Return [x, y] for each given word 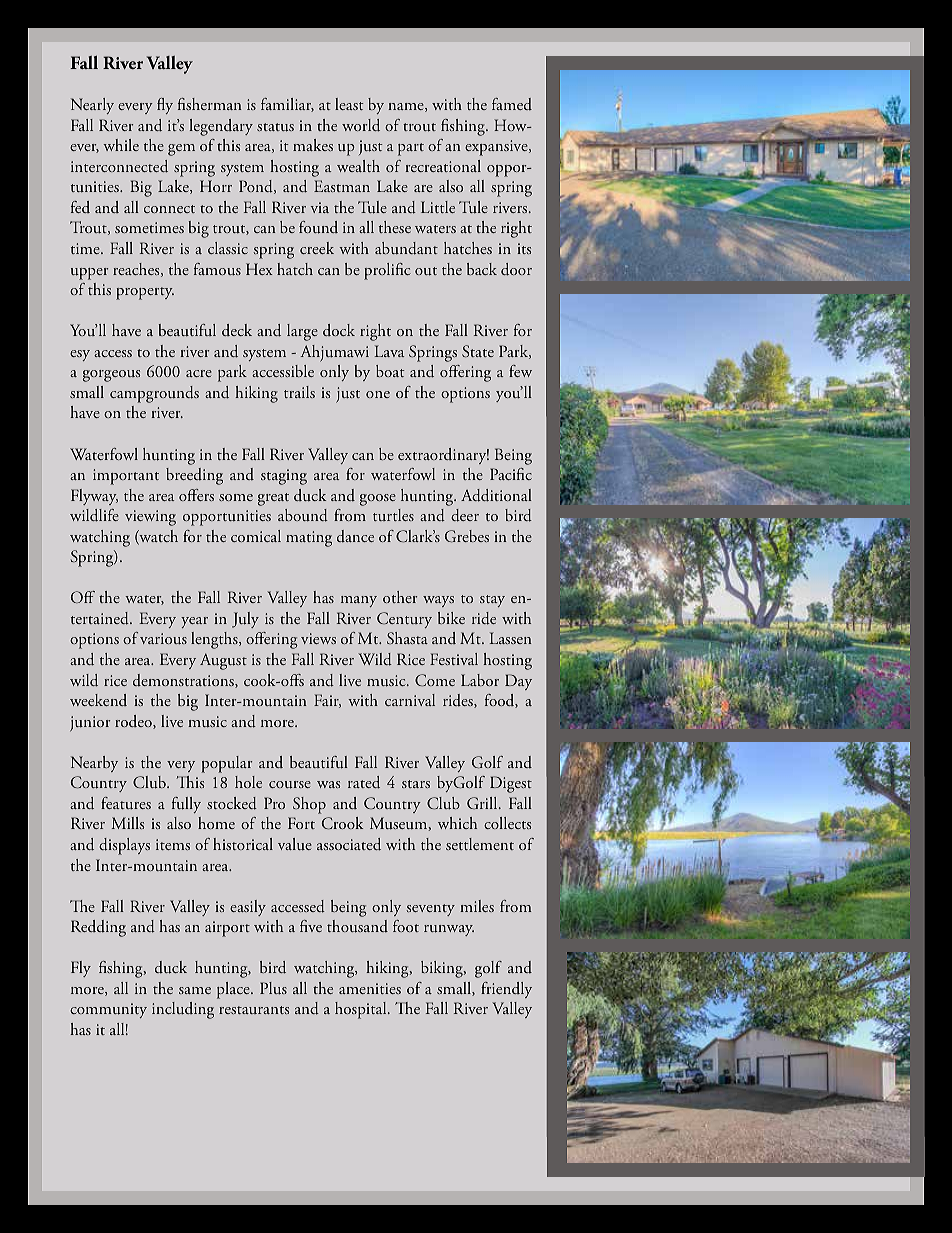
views [318, 638]
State [478, 351]
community [108, 1010]
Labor [480, 680]
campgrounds [154, 394]
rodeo [134, 722]
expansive [497, 148]
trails [299, 392]
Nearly [92, 106]
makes [313, 145]
